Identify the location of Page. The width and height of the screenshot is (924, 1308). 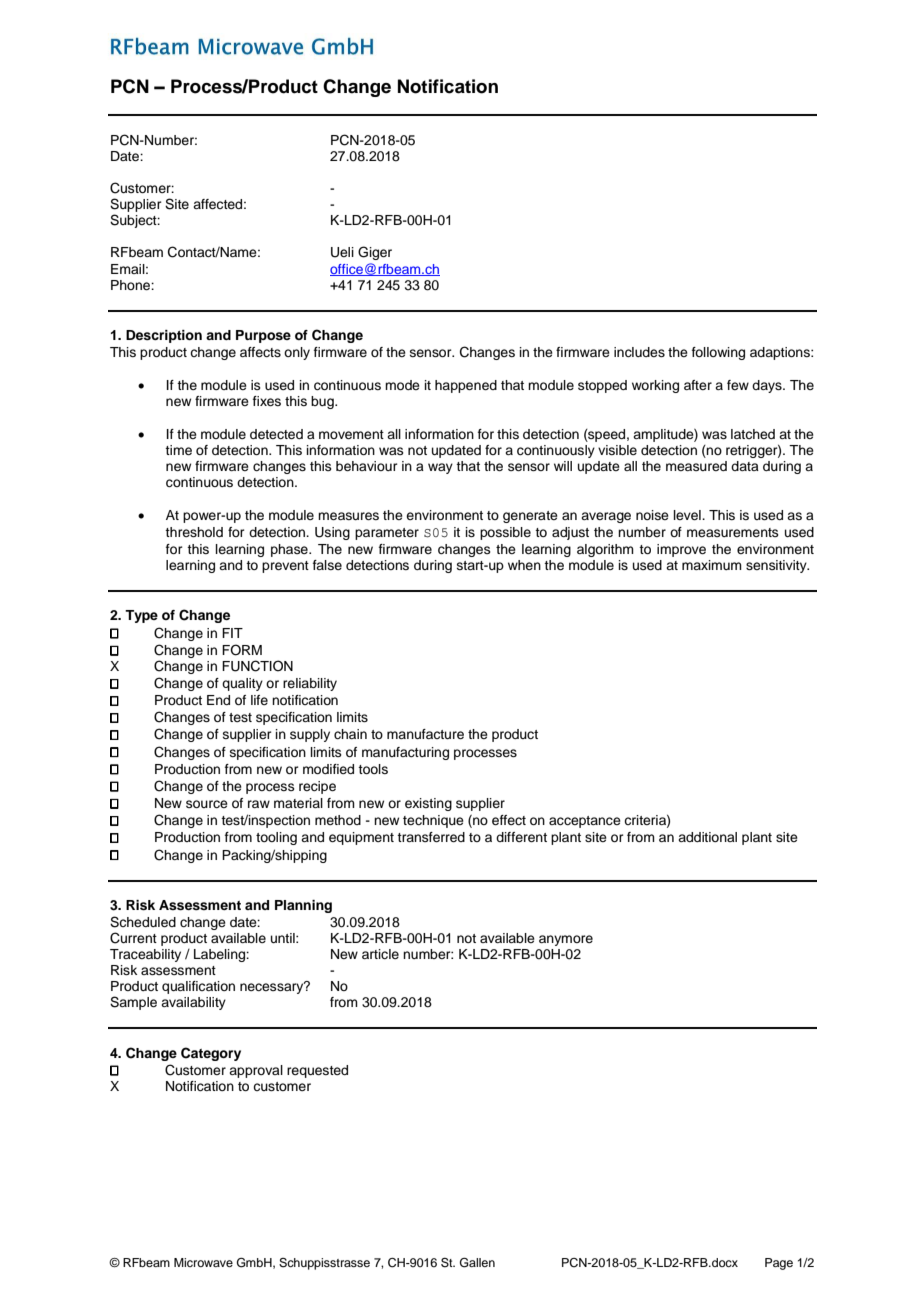
(779, 1264).
